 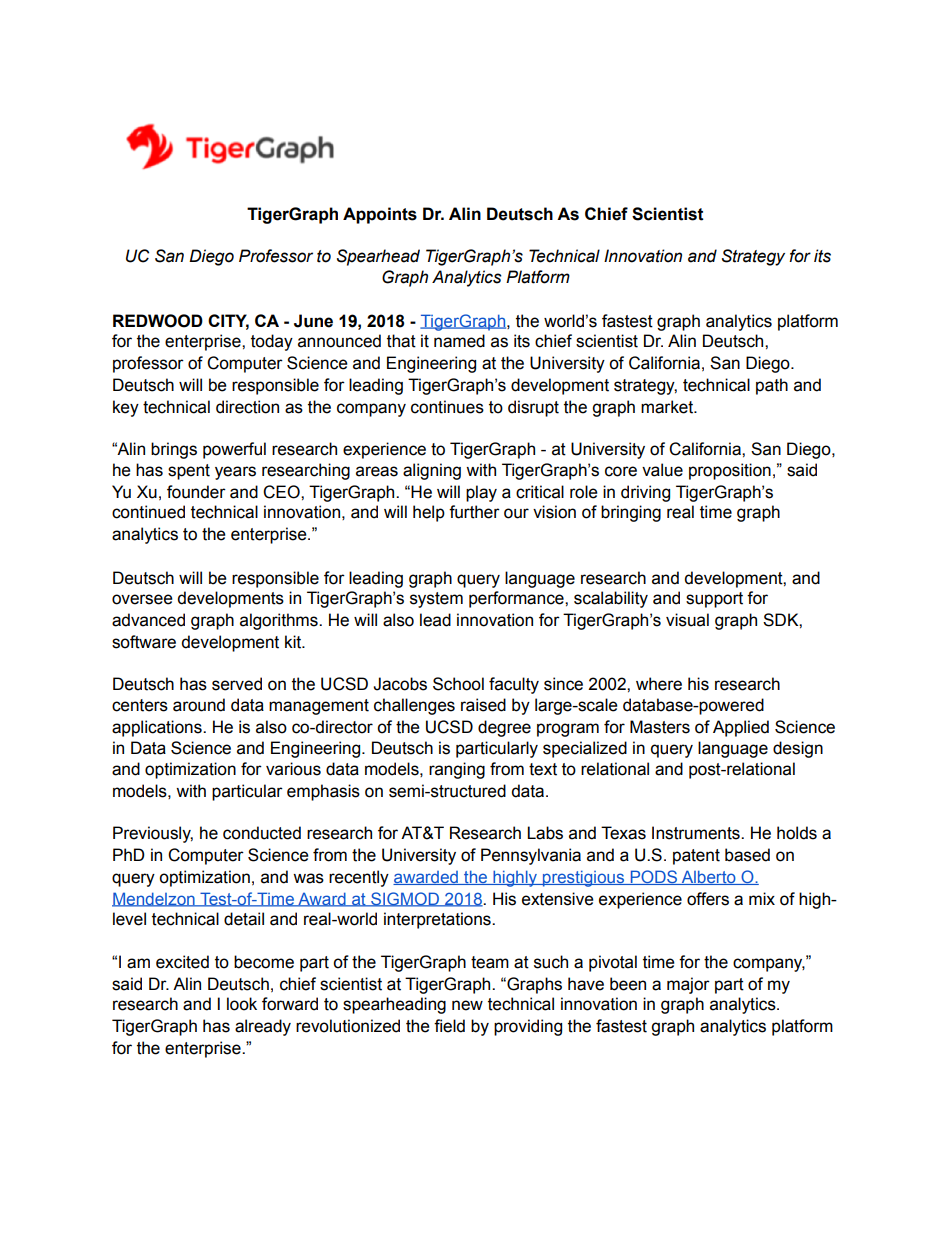 I want to click on ranging, so click(x=457, y=770).
